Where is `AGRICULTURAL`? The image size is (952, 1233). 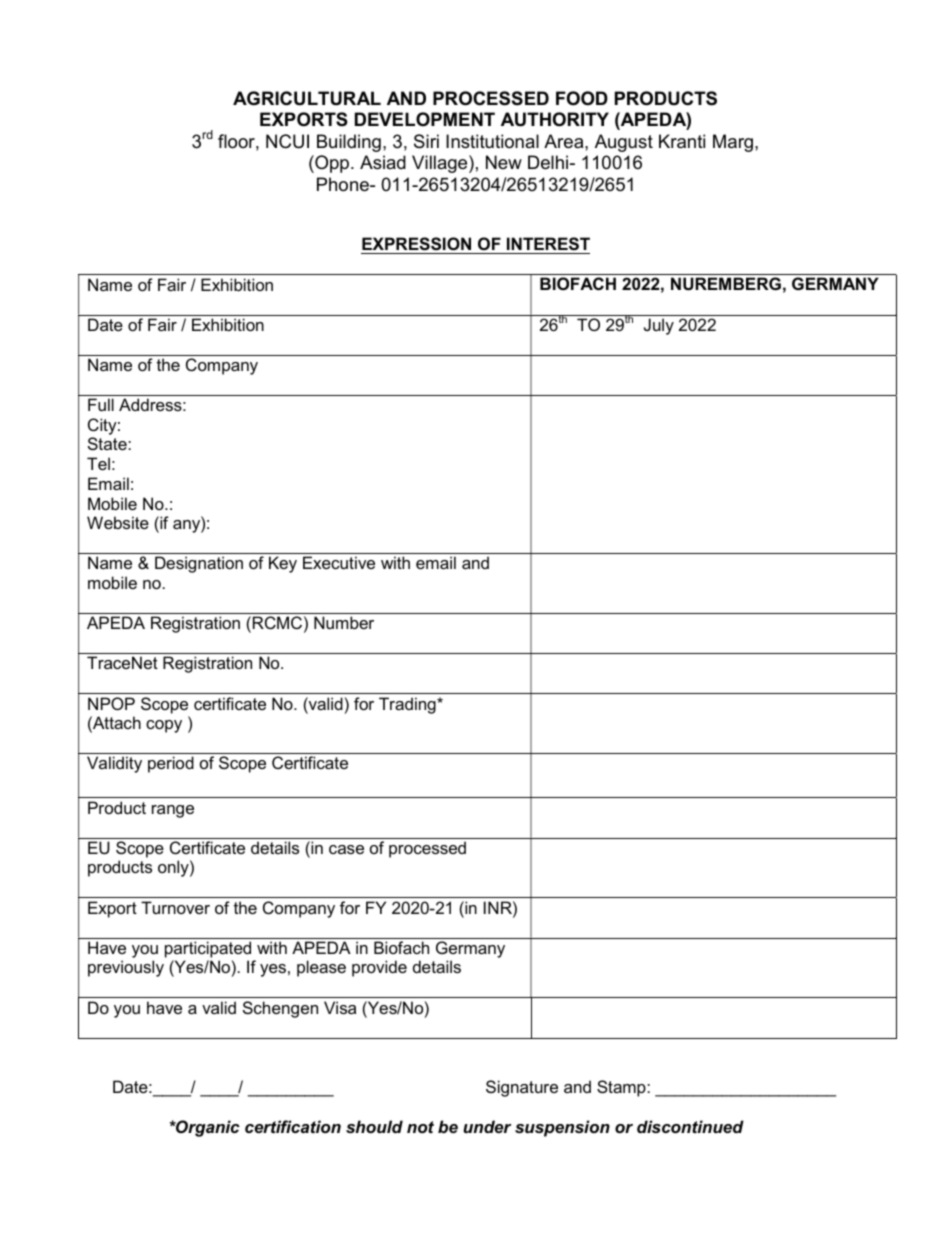 AGRICULTURAL is located at coordinates (307, 98).
